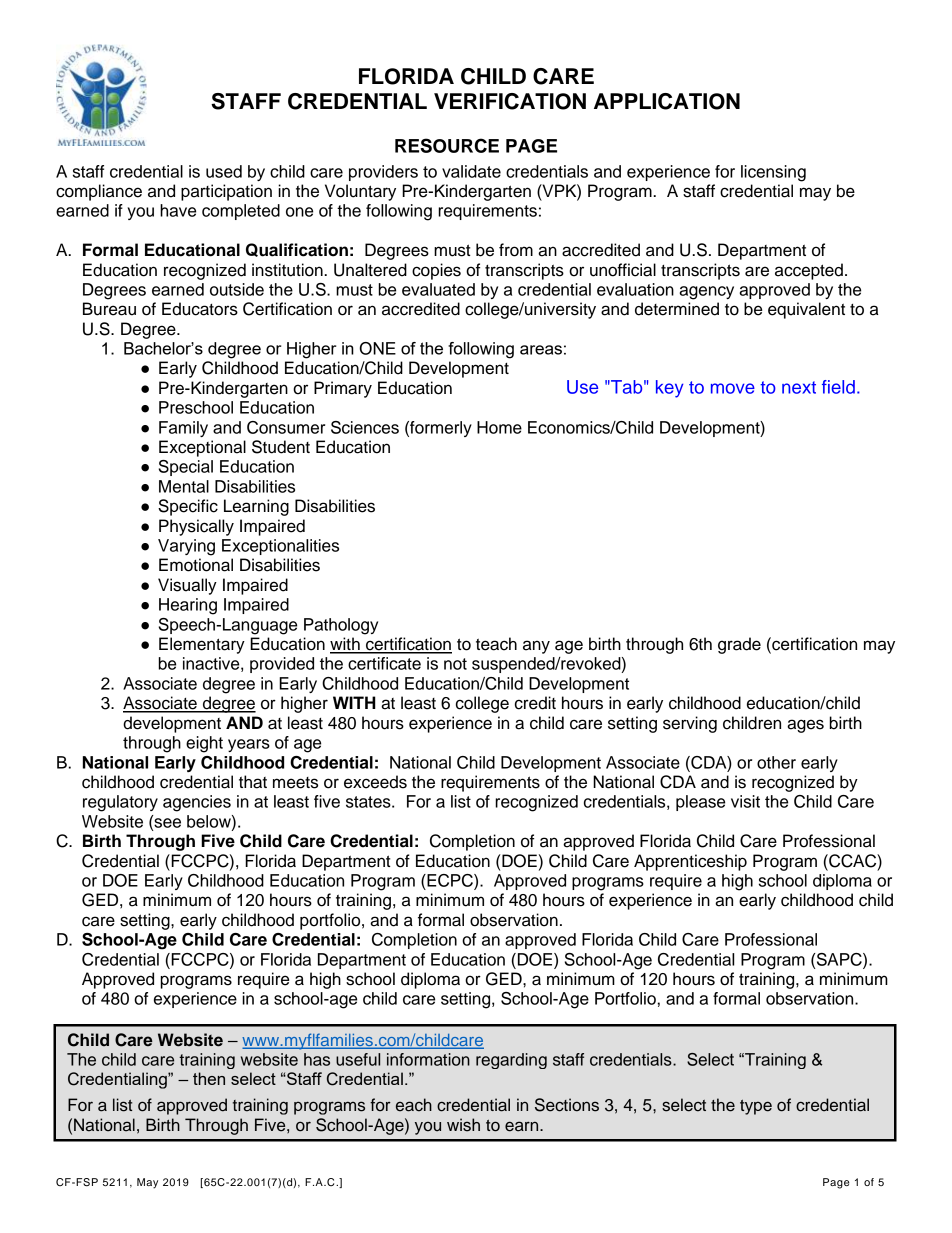 The width and height of the screenshot is (952, 1233). What do you see at coordinates (463, 1125) in the screenshot?
I see `wish` at bounding box center [463, 1125].
